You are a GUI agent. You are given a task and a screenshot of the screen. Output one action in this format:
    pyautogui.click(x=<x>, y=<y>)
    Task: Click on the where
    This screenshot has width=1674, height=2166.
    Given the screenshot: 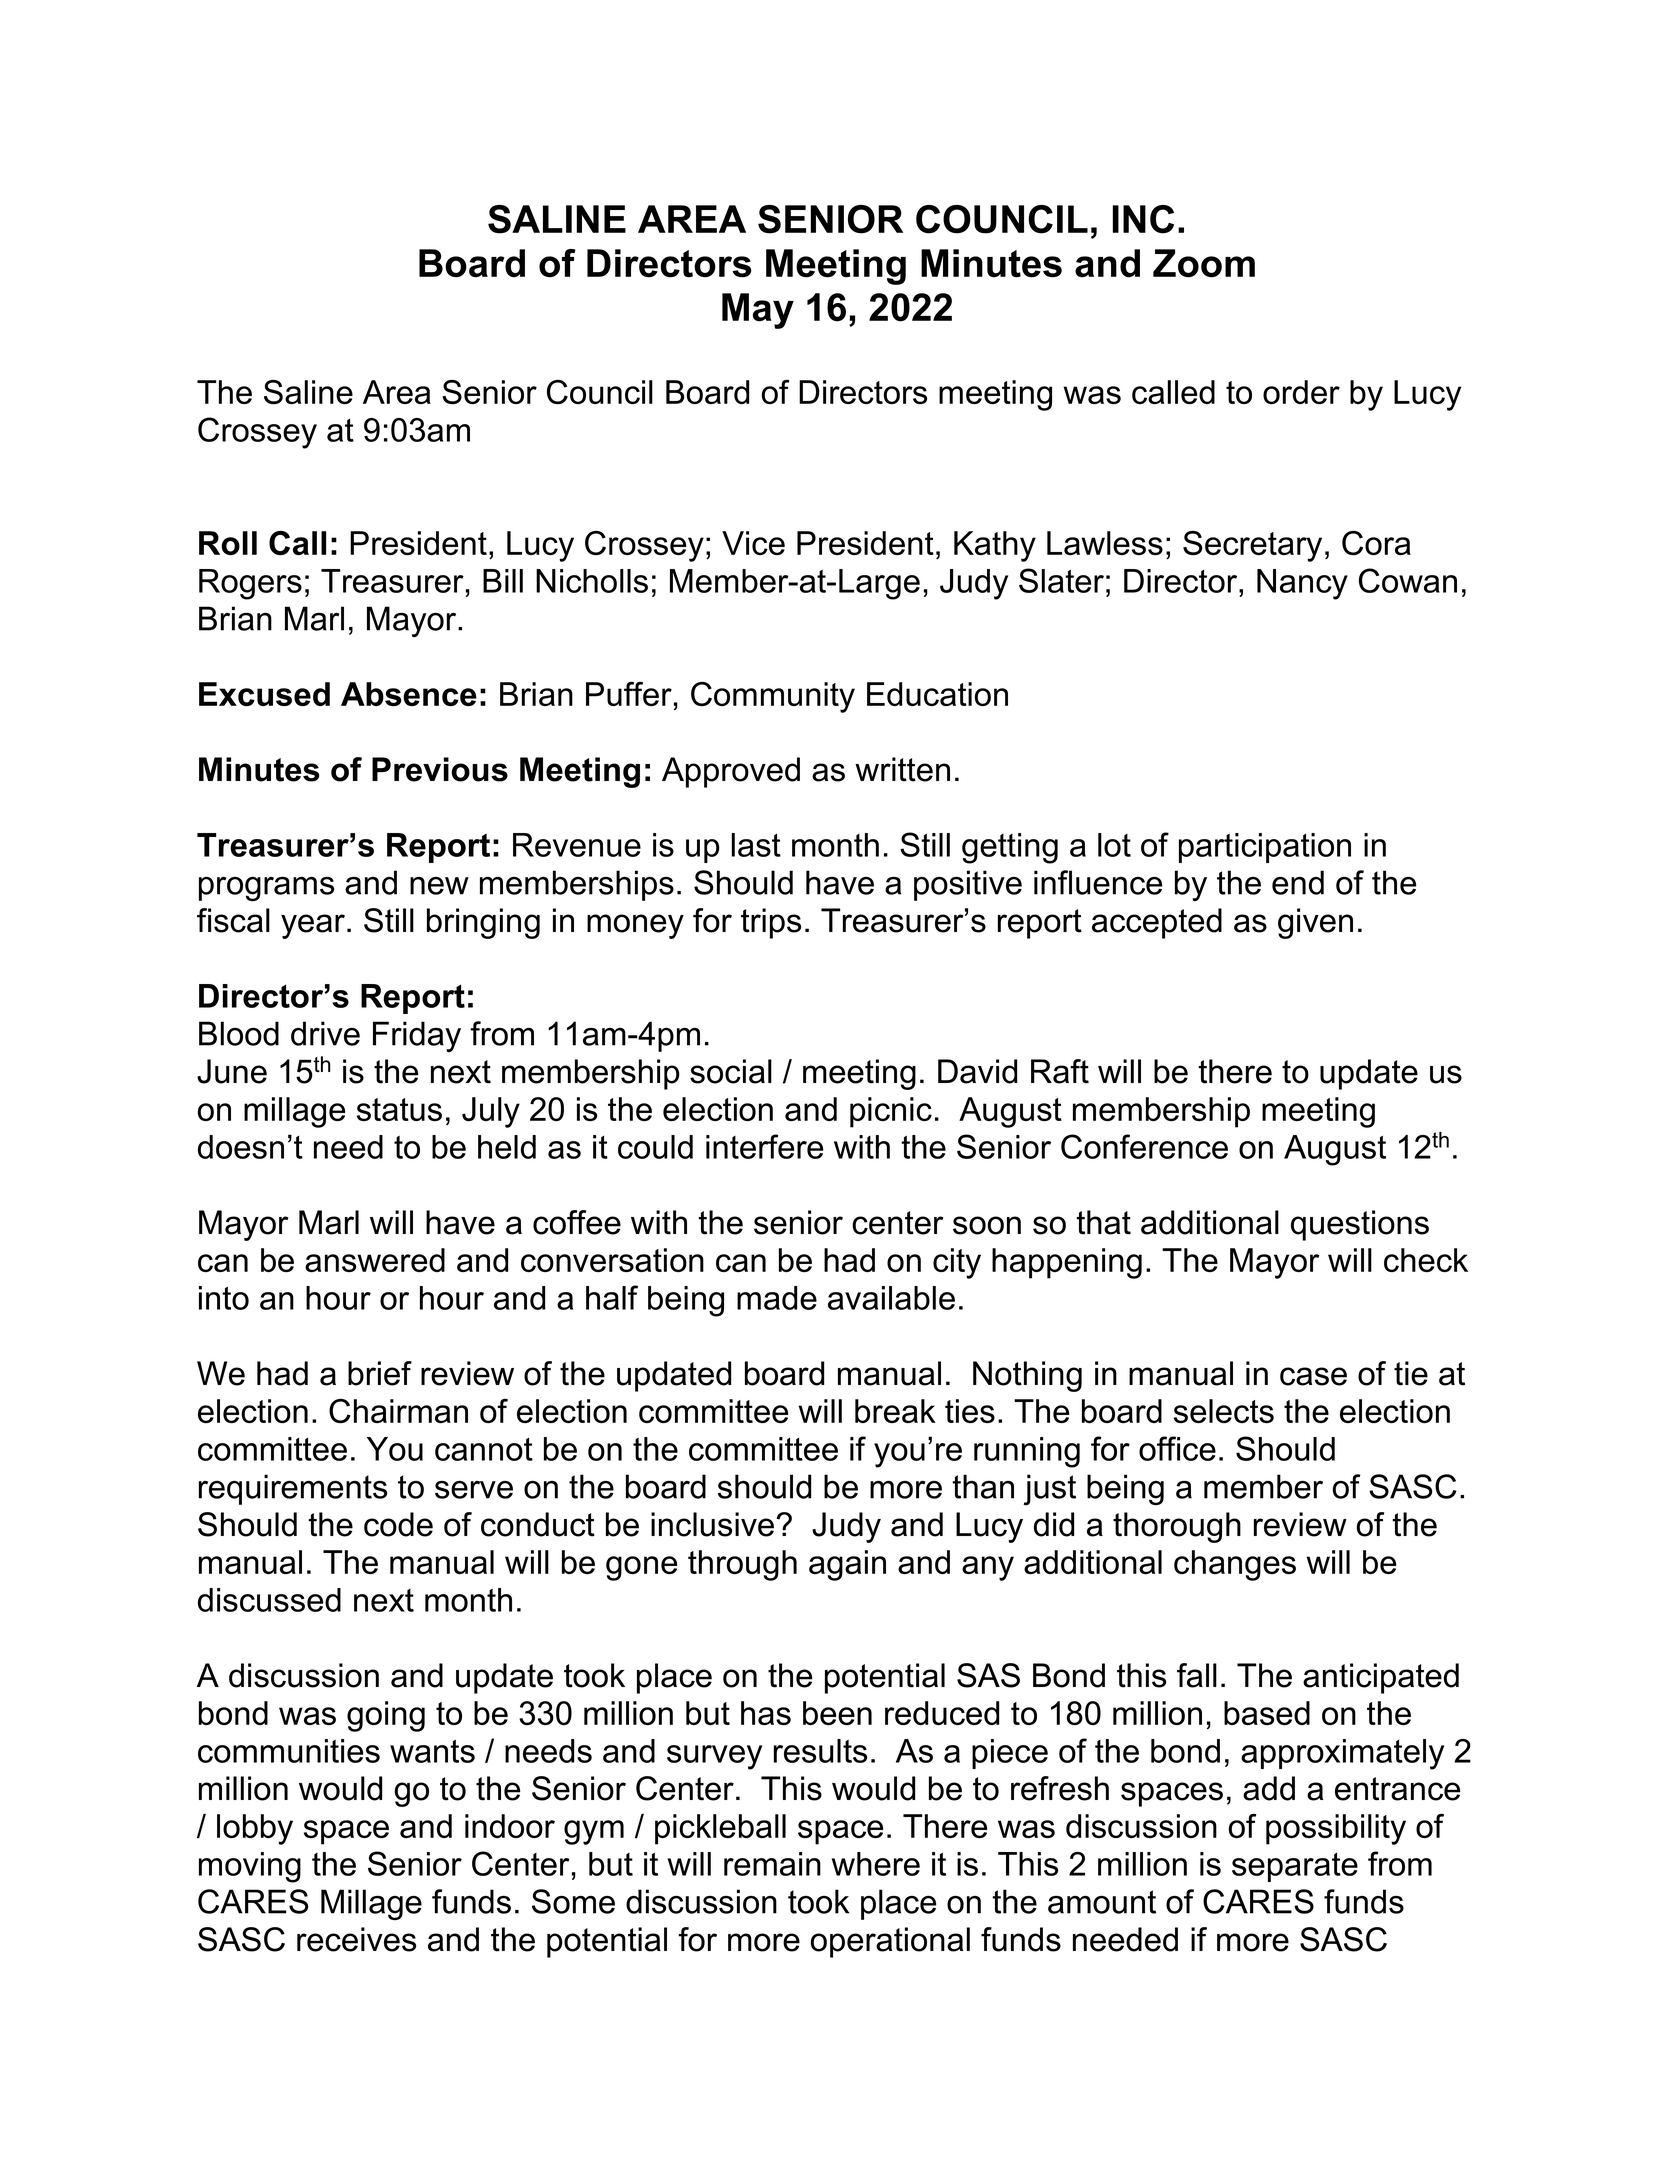 What is the action you would take?
    pyautogui.click(x=876, y=1864)
